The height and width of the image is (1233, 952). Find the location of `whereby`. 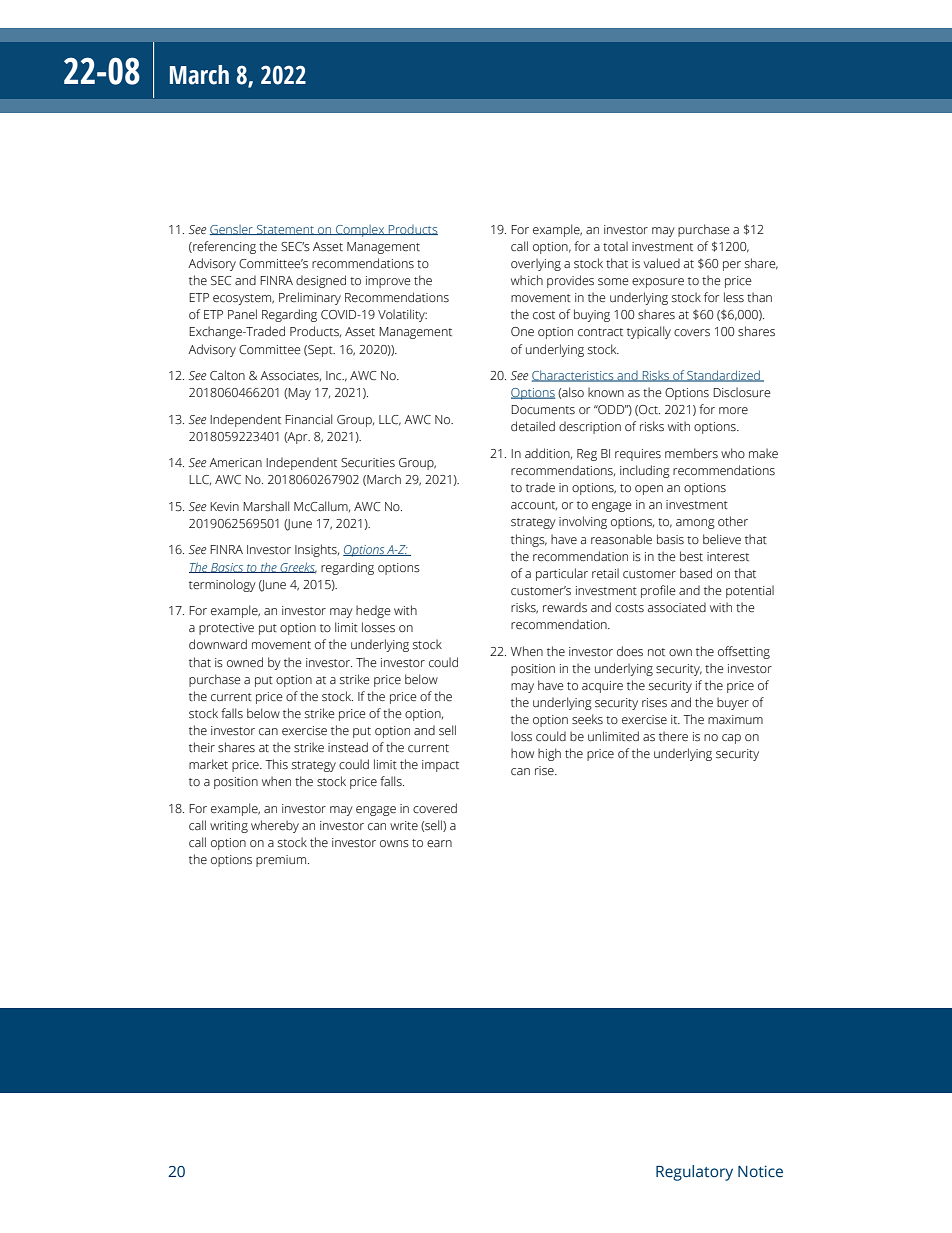

whereby is located at coordinates (275, 826).
